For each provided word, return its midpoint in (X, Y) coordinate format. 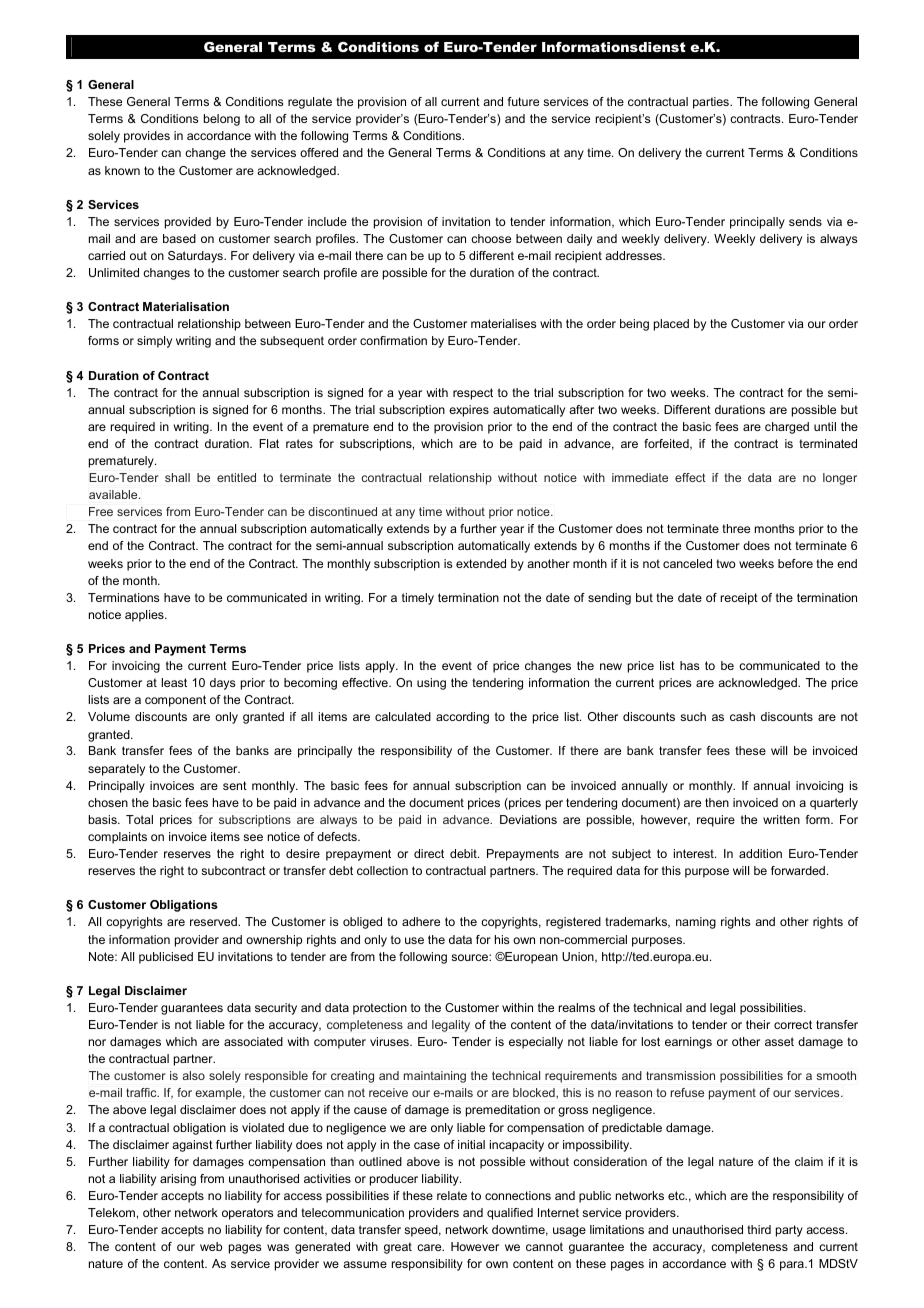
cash (742, 716)
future (523, 101)
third (759, 1229)
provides (147, 137)
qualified (510, 1214)
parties (712, 103)
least (174, 682)
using (431, 684)
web (211, 1246)
